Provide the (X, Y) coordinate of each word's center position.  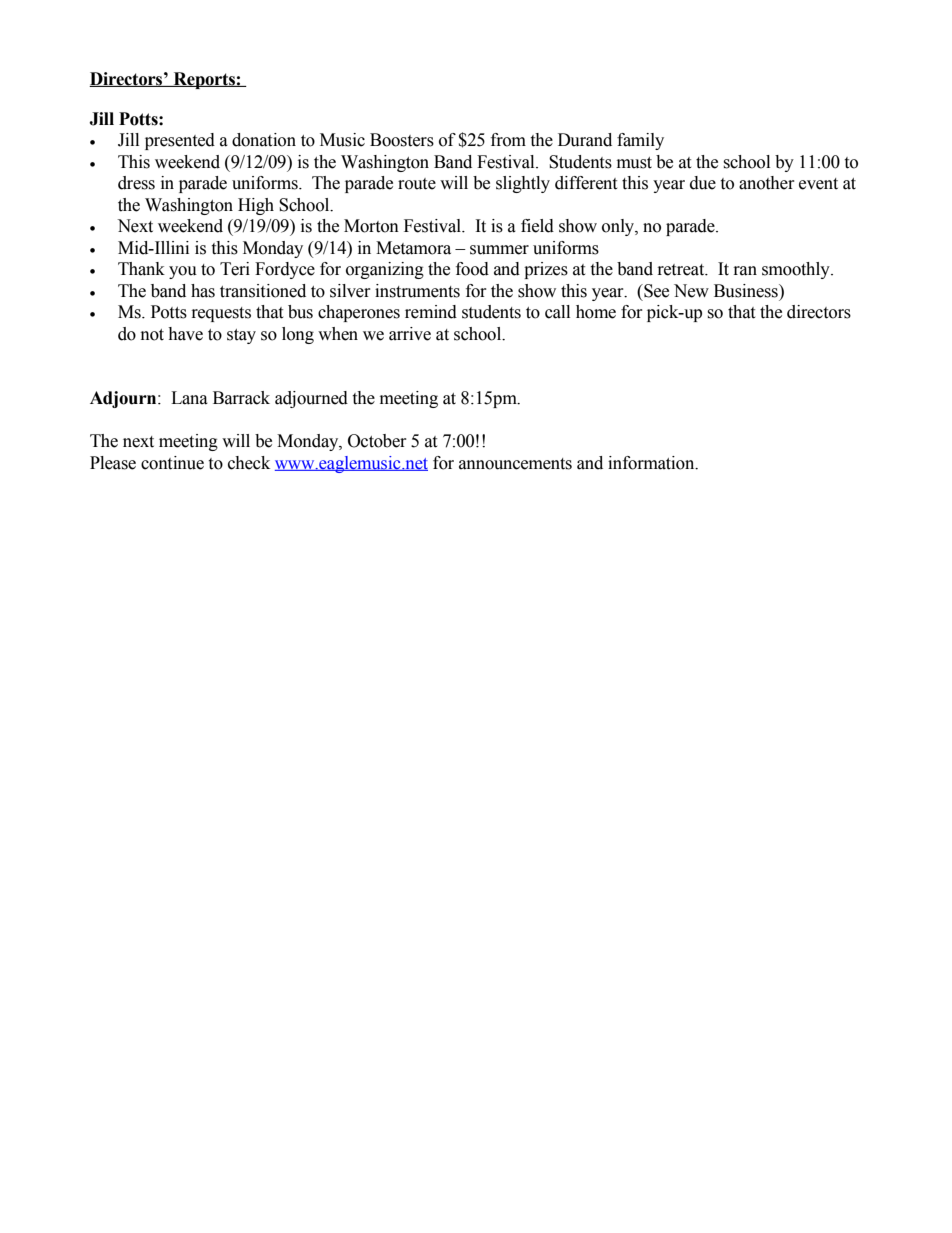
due (703, 183)
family (640, 141)
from (508, 140)
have (185, 334)
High (256, 206)
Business (747, 291)
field (537, 226)
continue (172, 463)
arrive (410, 334)
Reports (204, 80)
